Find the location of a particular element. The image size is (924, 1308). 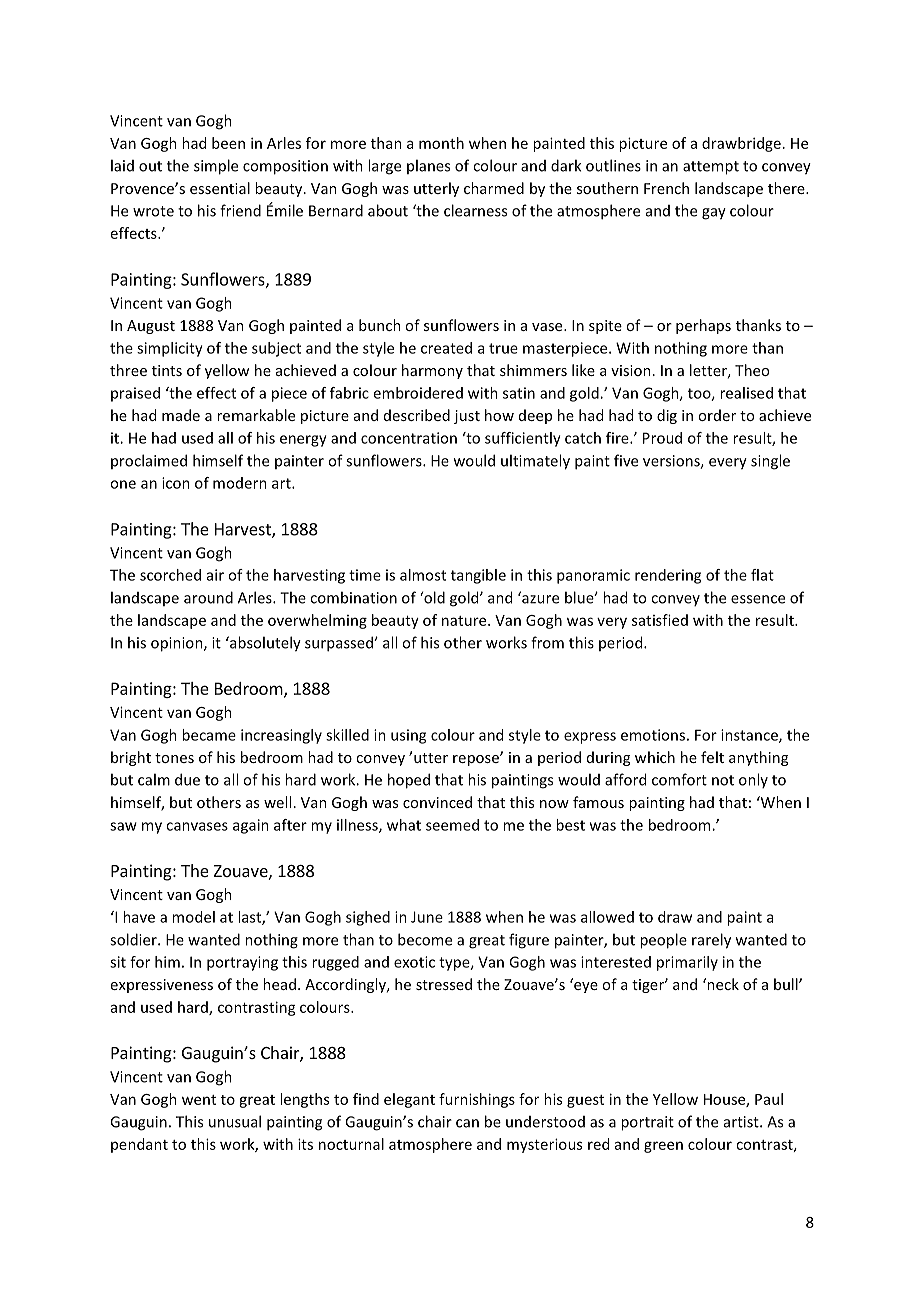

attempt is located at coordinates (711, 168).
